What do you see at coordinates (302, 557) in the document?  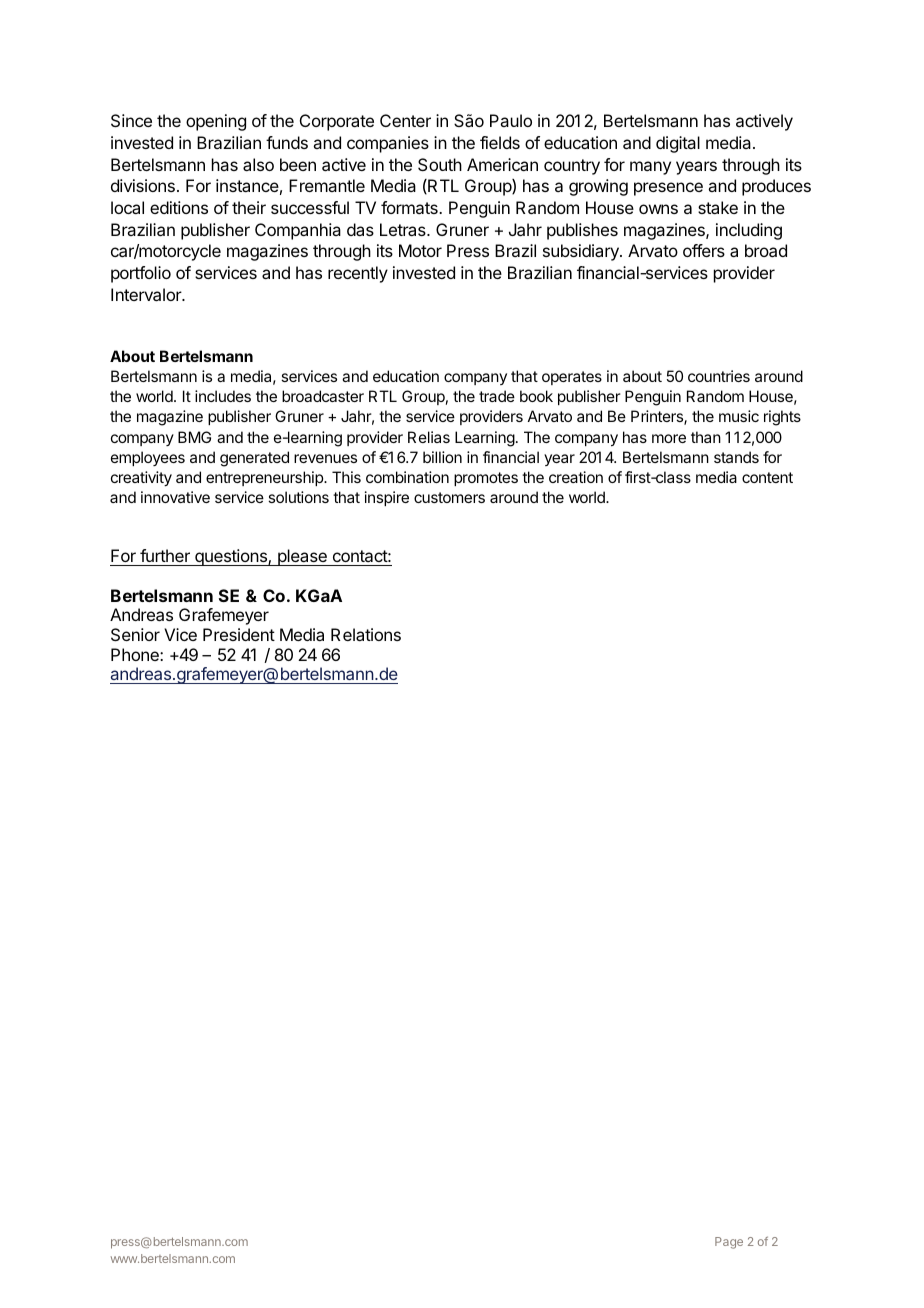 I see `please` at bounding box center [302, 557].
